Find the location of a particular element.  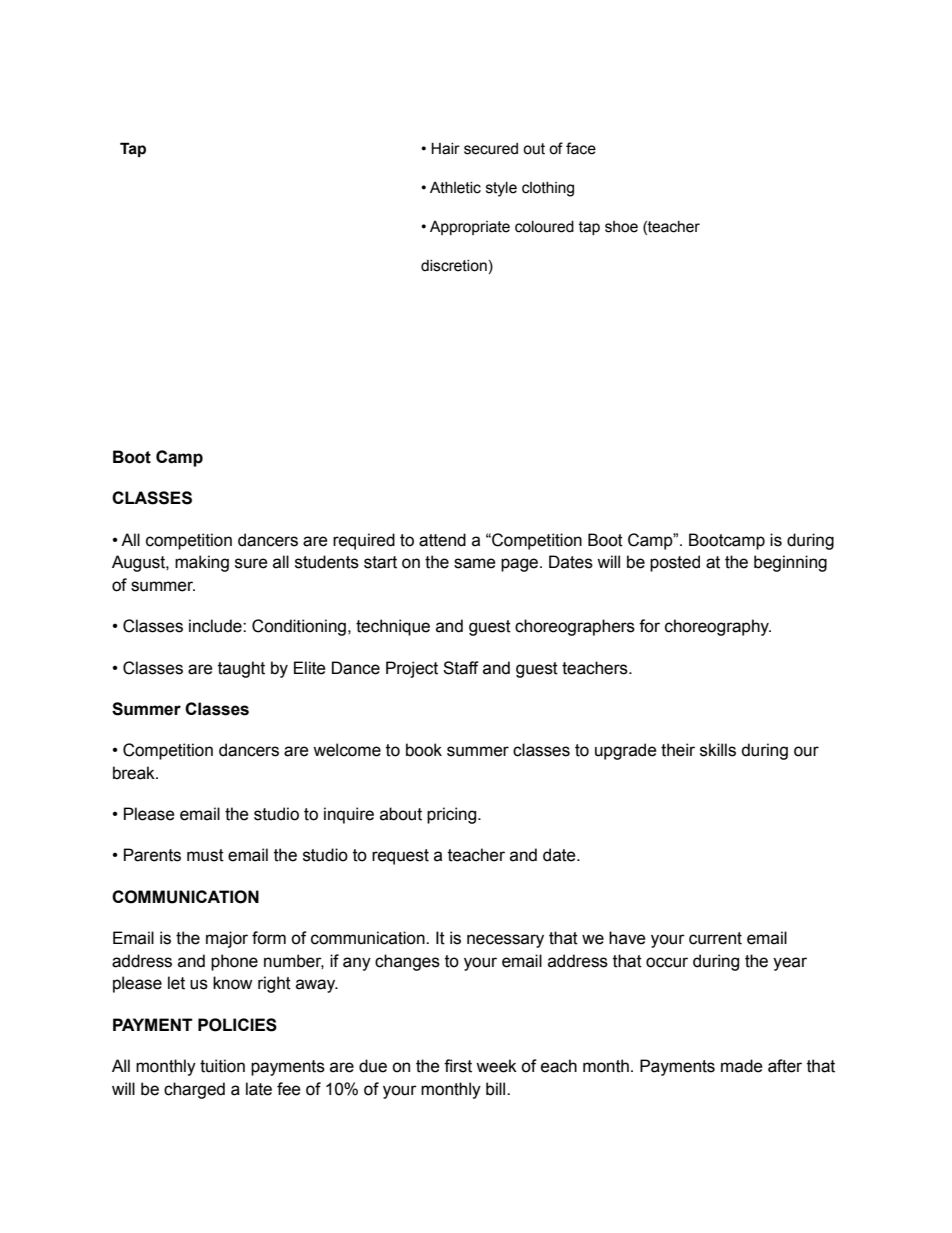

Athletic is located at coordinates (455, 188).
